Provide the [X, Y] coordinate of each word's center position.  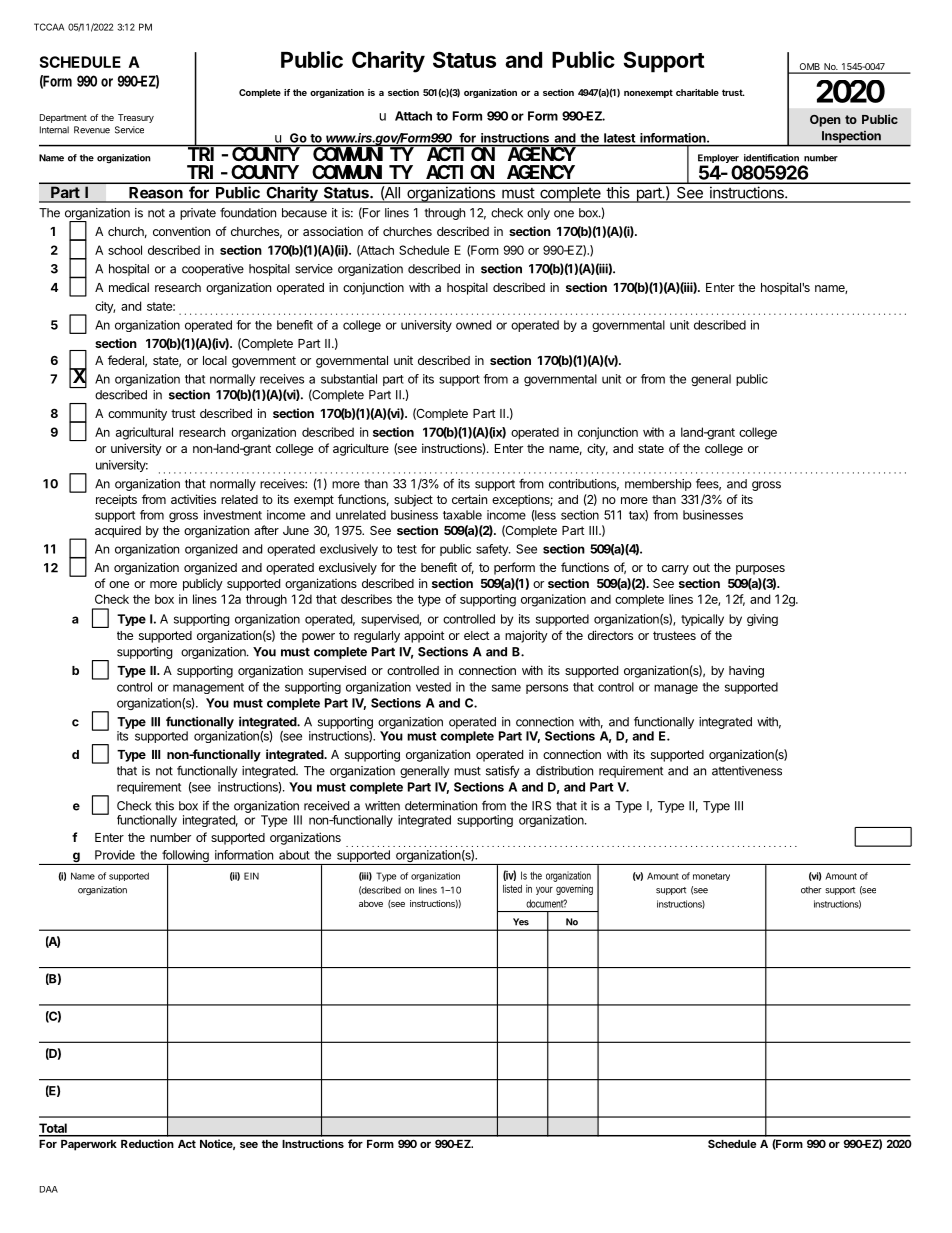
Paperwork [89, 1145]
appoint [424, 636]
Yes [521, 922]
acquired [118, 531]
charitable [697, 92]
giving [762, 620]
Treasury [136, 118]
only [538, 214]
